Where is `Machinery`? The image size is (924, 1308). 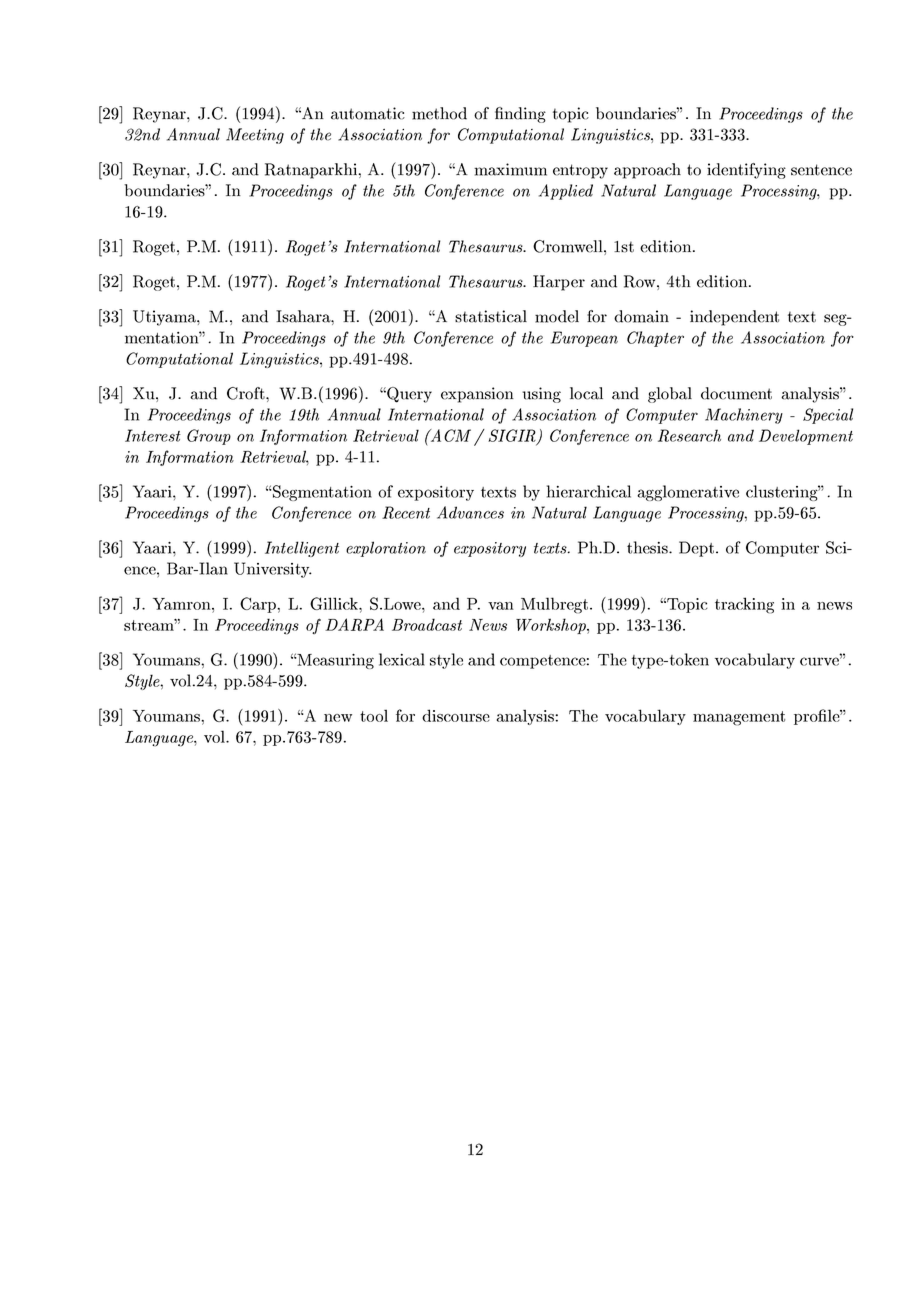
Machinery is located at coordinates (744, 416).
